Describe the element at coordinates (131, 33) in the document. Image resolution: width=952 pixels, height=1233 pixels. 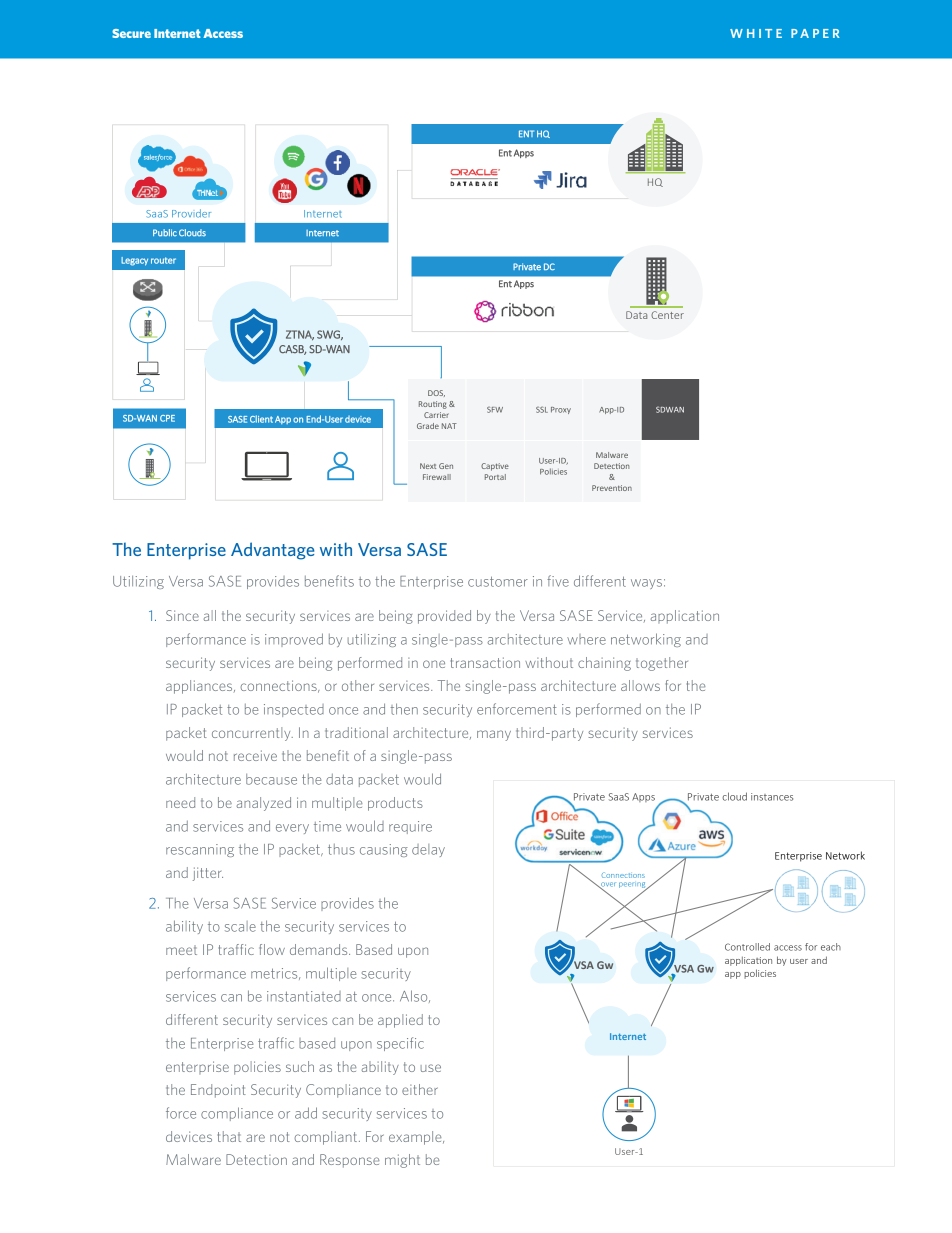
I see `Secure` at that location.
